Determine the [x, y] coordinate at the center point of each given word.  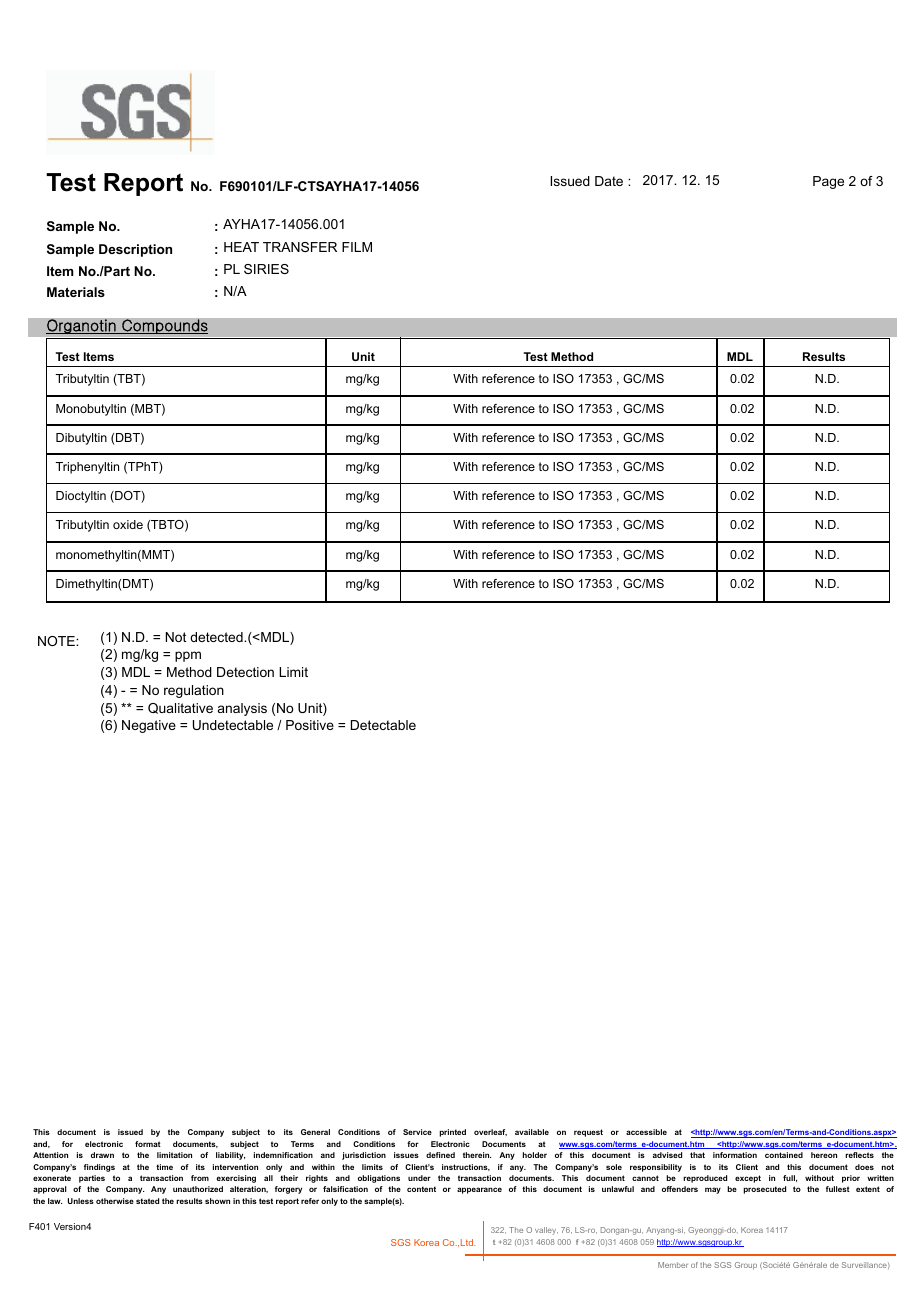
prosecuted [764, 1190]
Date [609, 181]
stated [147, 1201]
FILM [357, 247]
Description [135, 250]
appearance [479, 1190]
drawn [102, 1155]
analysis [242, 709]
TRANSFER [300, 247]
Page [828, 182]
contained [784, 1155]
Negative [149, 726]
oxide [128, 524]
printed [452, 1133]
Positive [310, 725]
